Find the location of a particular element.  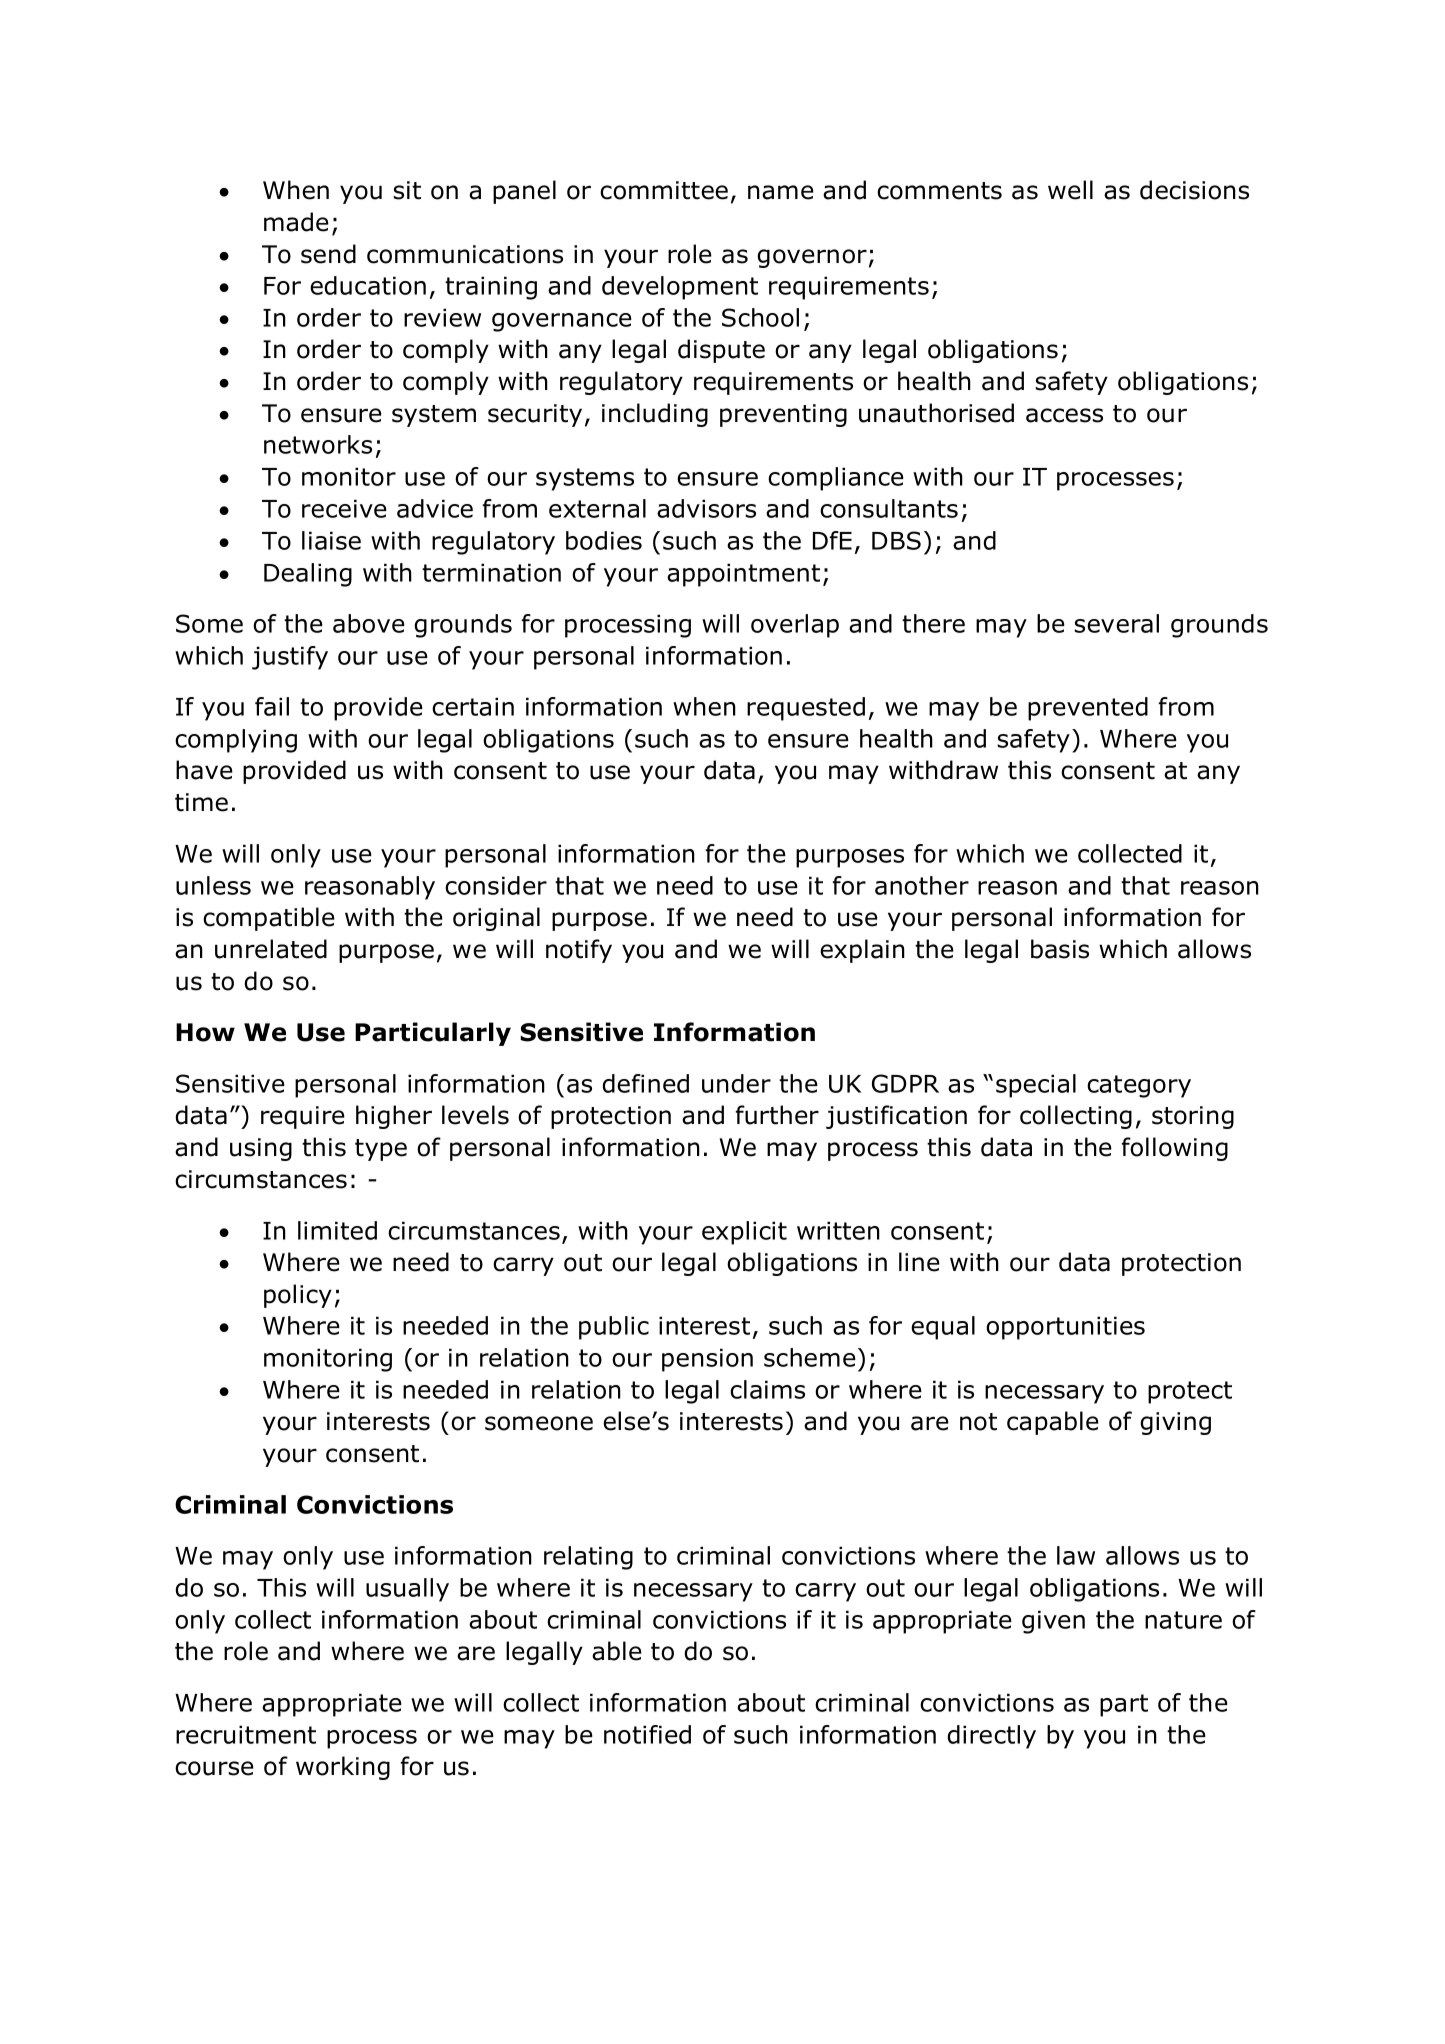

working is located at coordinates (343, 1768).
